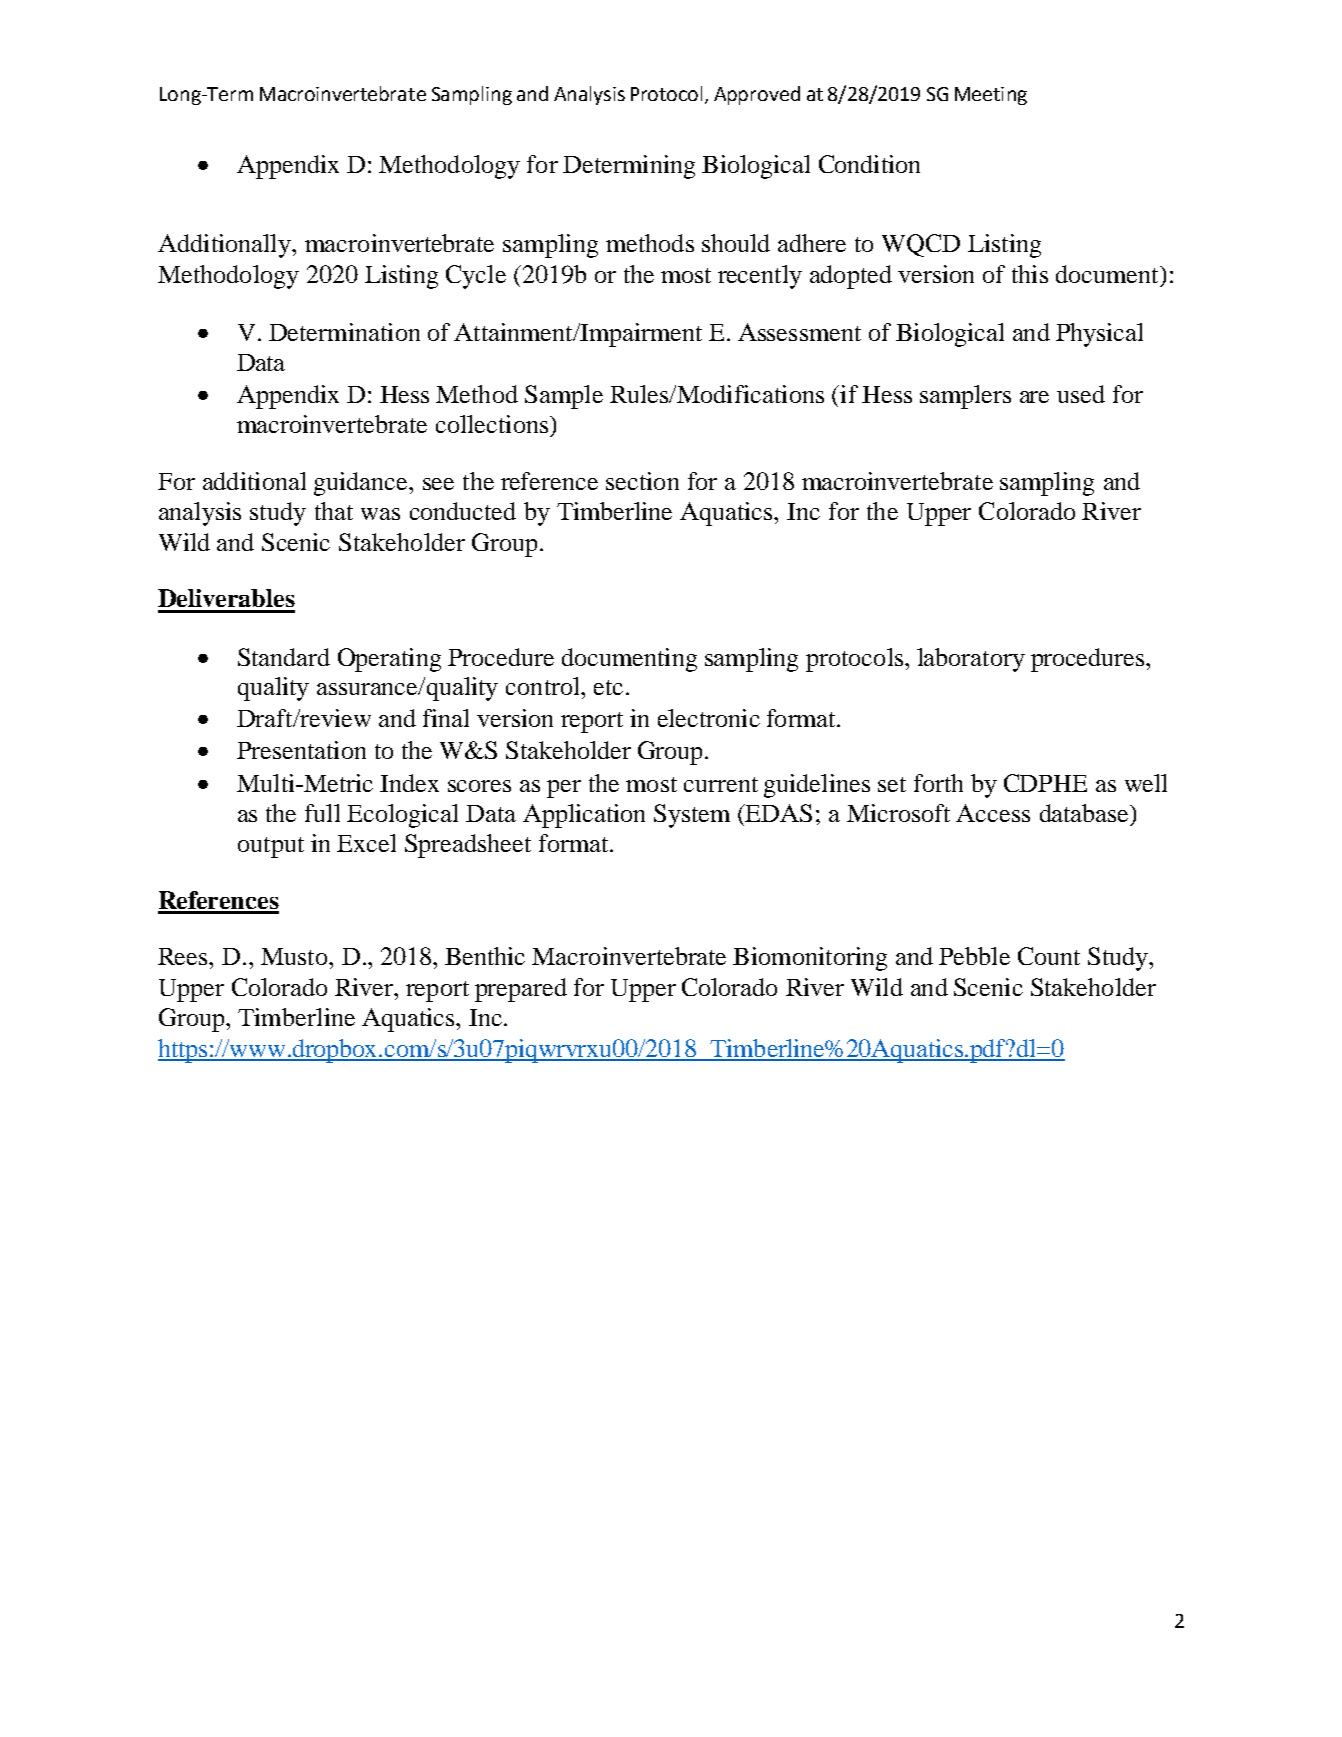  Describe the element at coordinates (492, 424) in the screenshot. I see `collections` at that location.
